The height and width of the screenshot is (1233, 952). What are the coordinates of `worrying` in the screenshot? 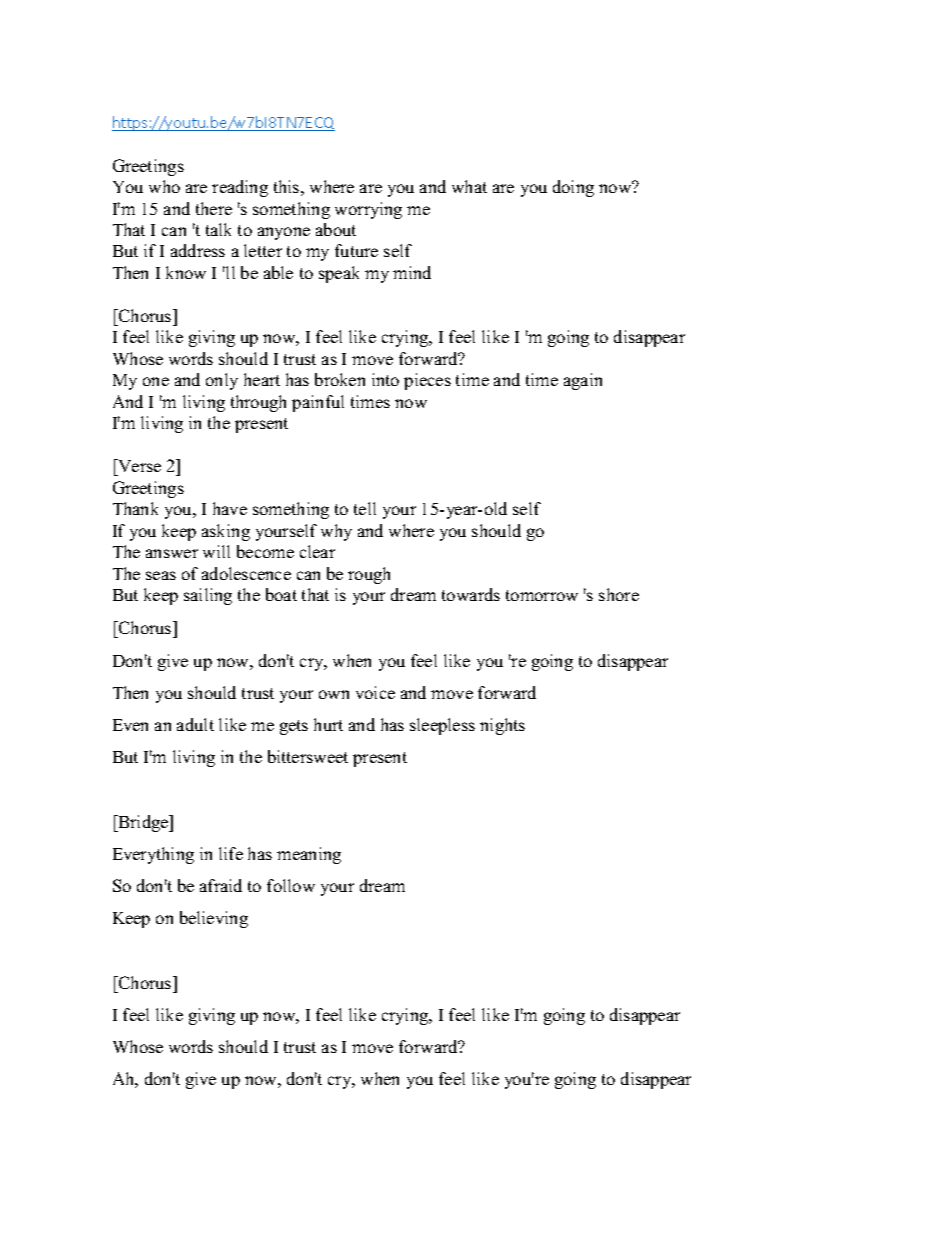 It's located at (368, 210).
